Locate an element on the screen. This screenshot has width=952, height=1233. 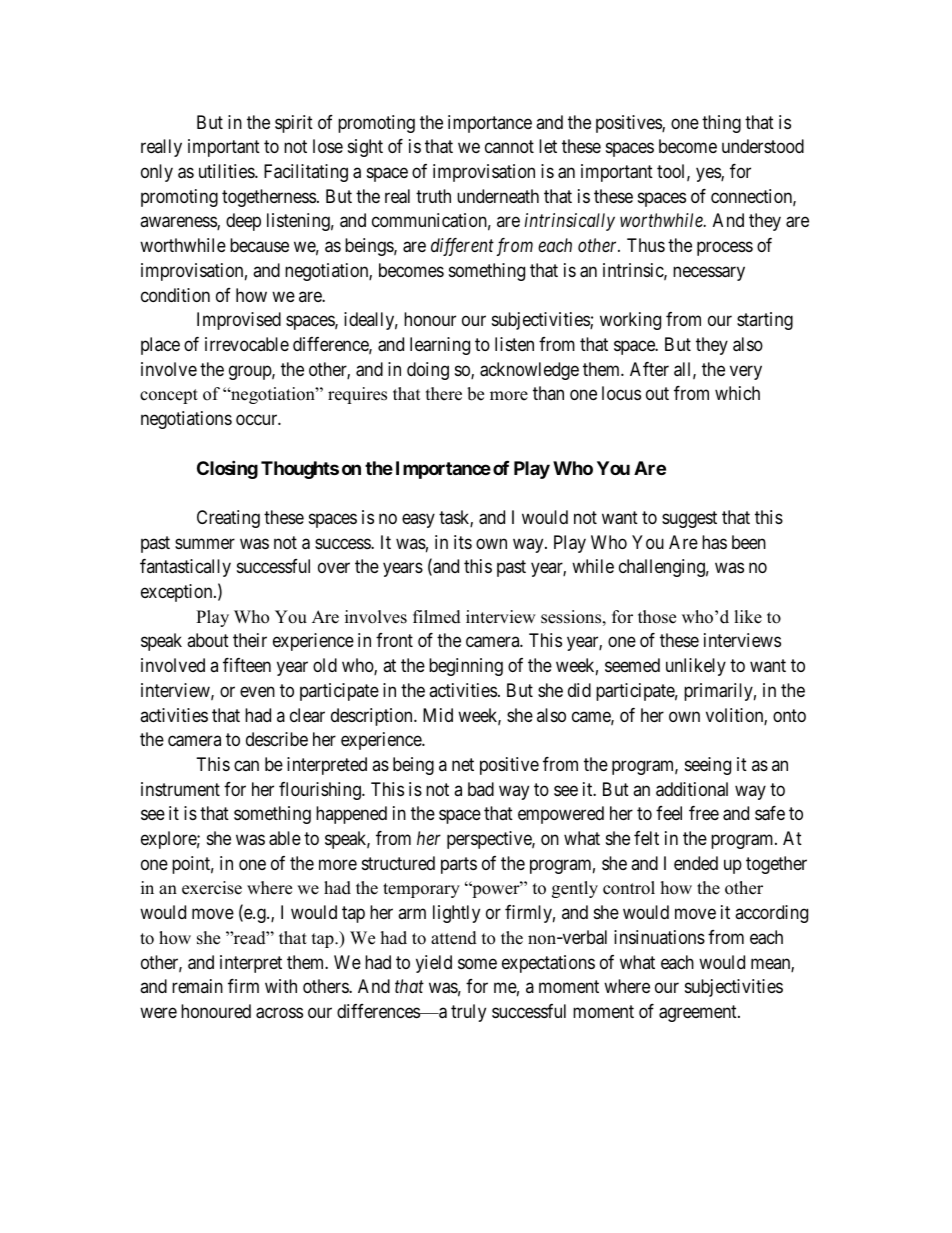
truly is located at coordinates (468, 1013).
